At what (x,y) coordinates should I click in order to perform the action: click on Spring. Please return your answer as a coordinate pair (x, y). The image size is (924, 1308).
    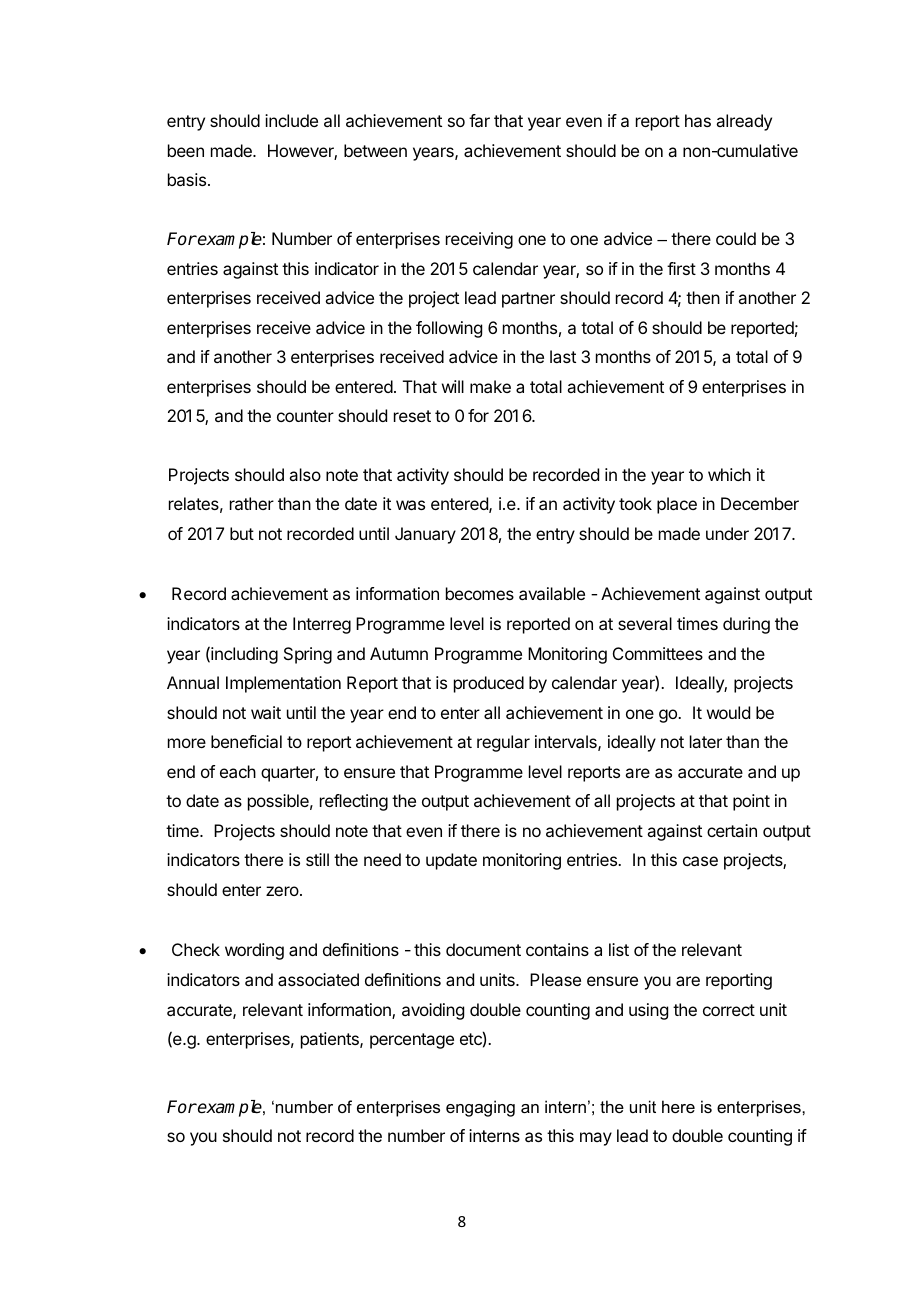
    Looking at the image, I should click on (308, 655).
